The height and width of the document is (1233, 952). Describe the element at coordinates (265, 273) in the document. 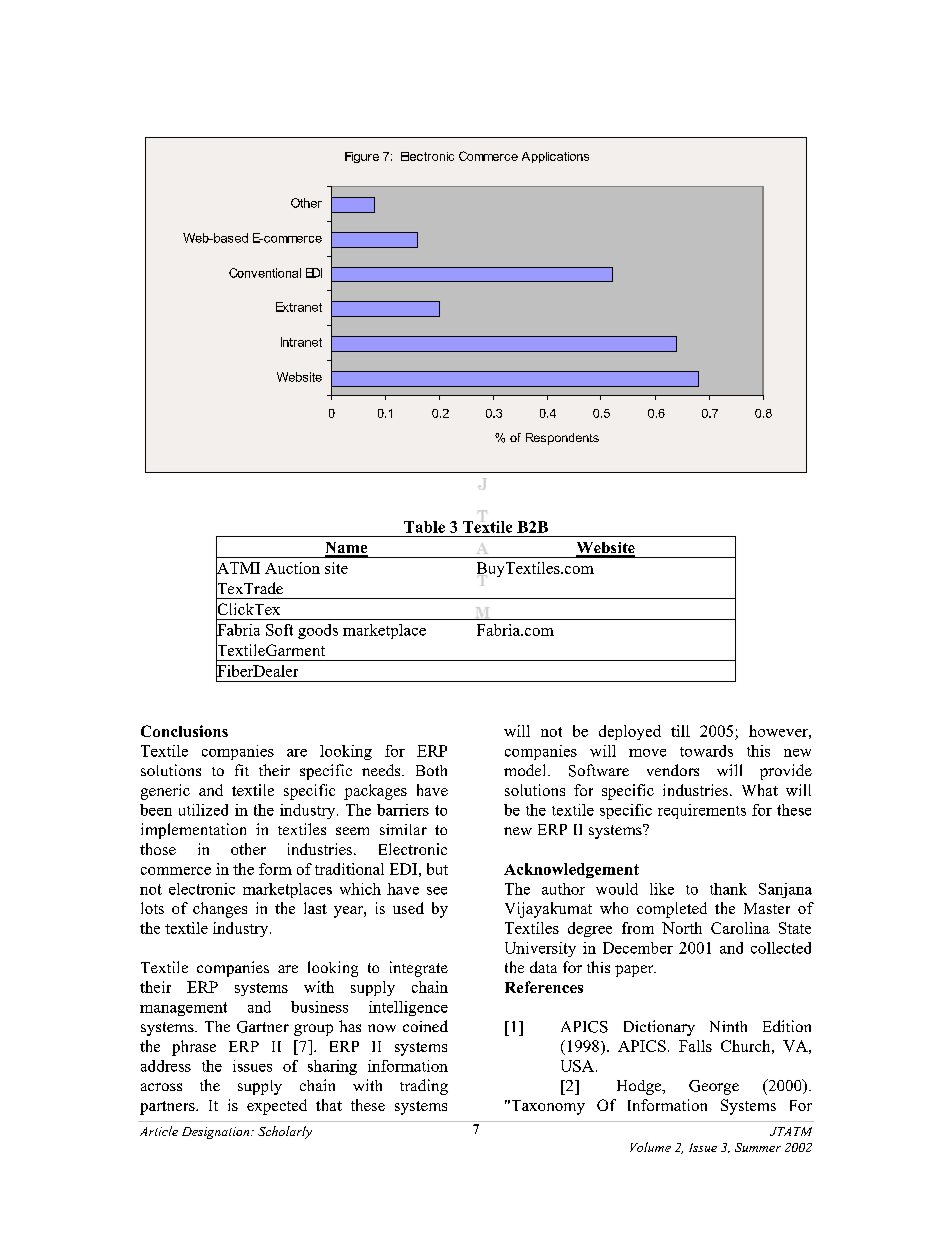

I see `Conventional` at that location.
